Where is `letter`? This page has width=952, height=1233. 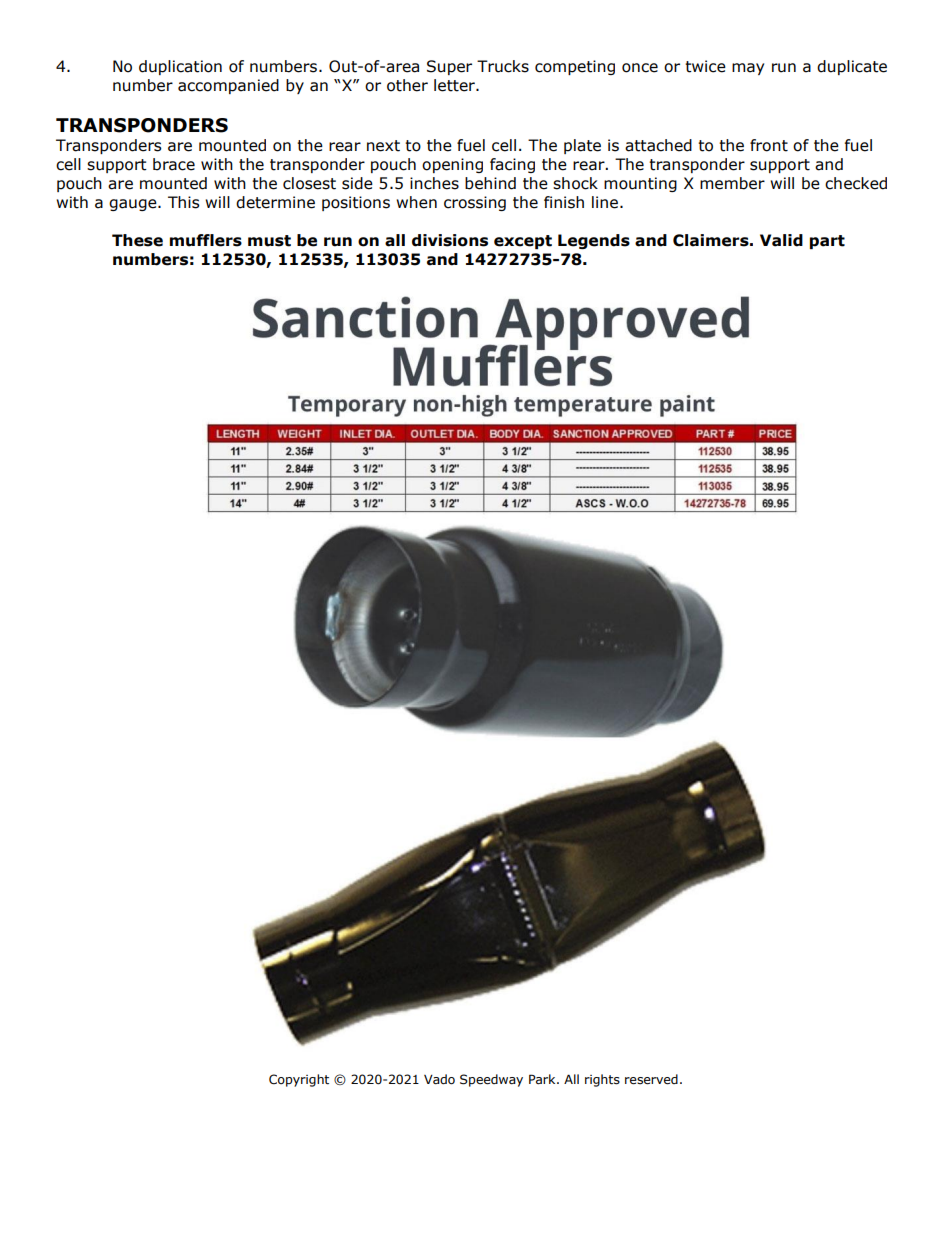 letter is located at coordinates (455, 85).
